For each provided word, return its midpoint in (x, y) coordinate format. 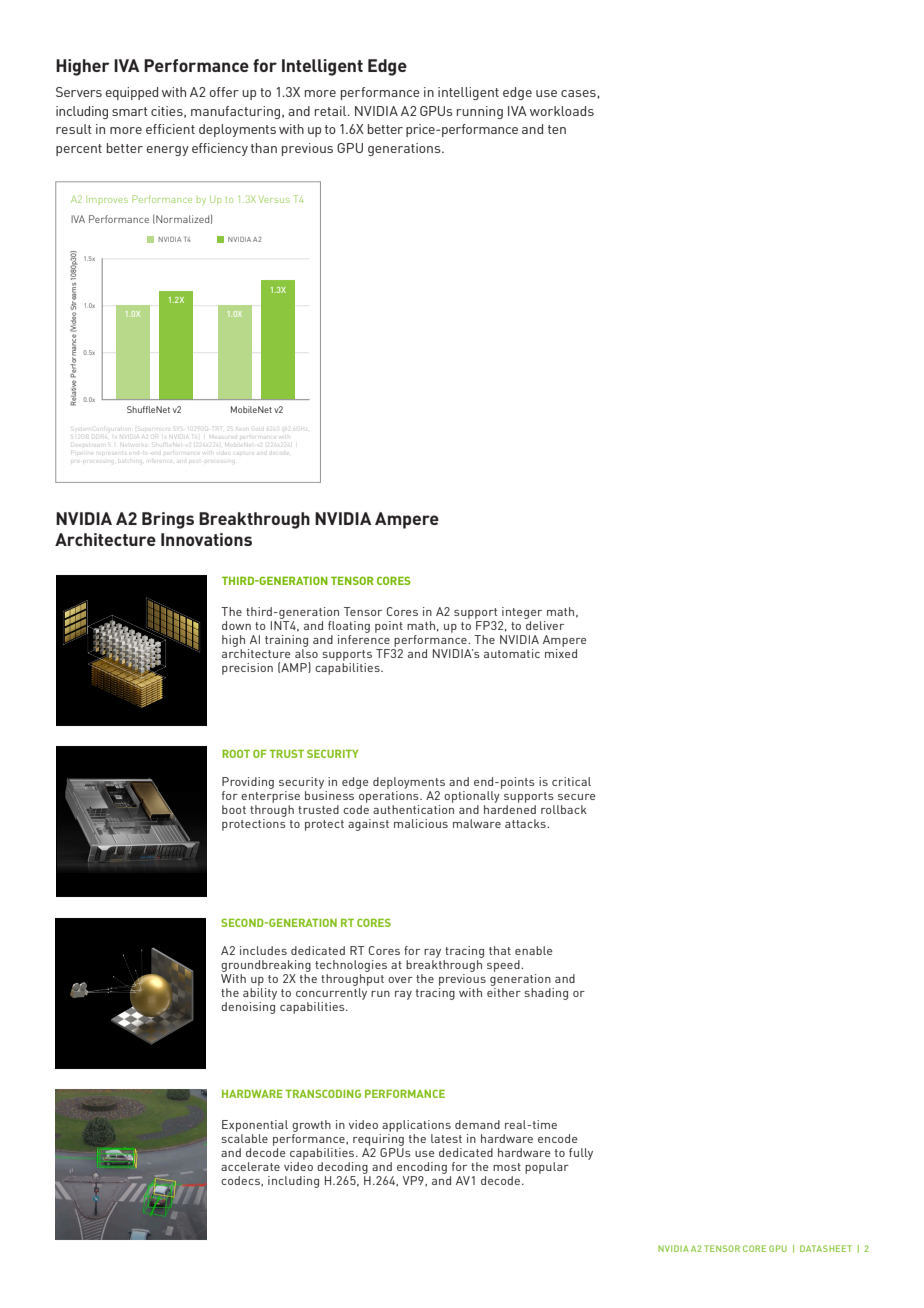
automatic (512, 653)
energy (167, 151)
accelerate (250, 1166)
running (480, 112)
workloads (562, 111)
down (236, 625)
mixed (561, 652)
